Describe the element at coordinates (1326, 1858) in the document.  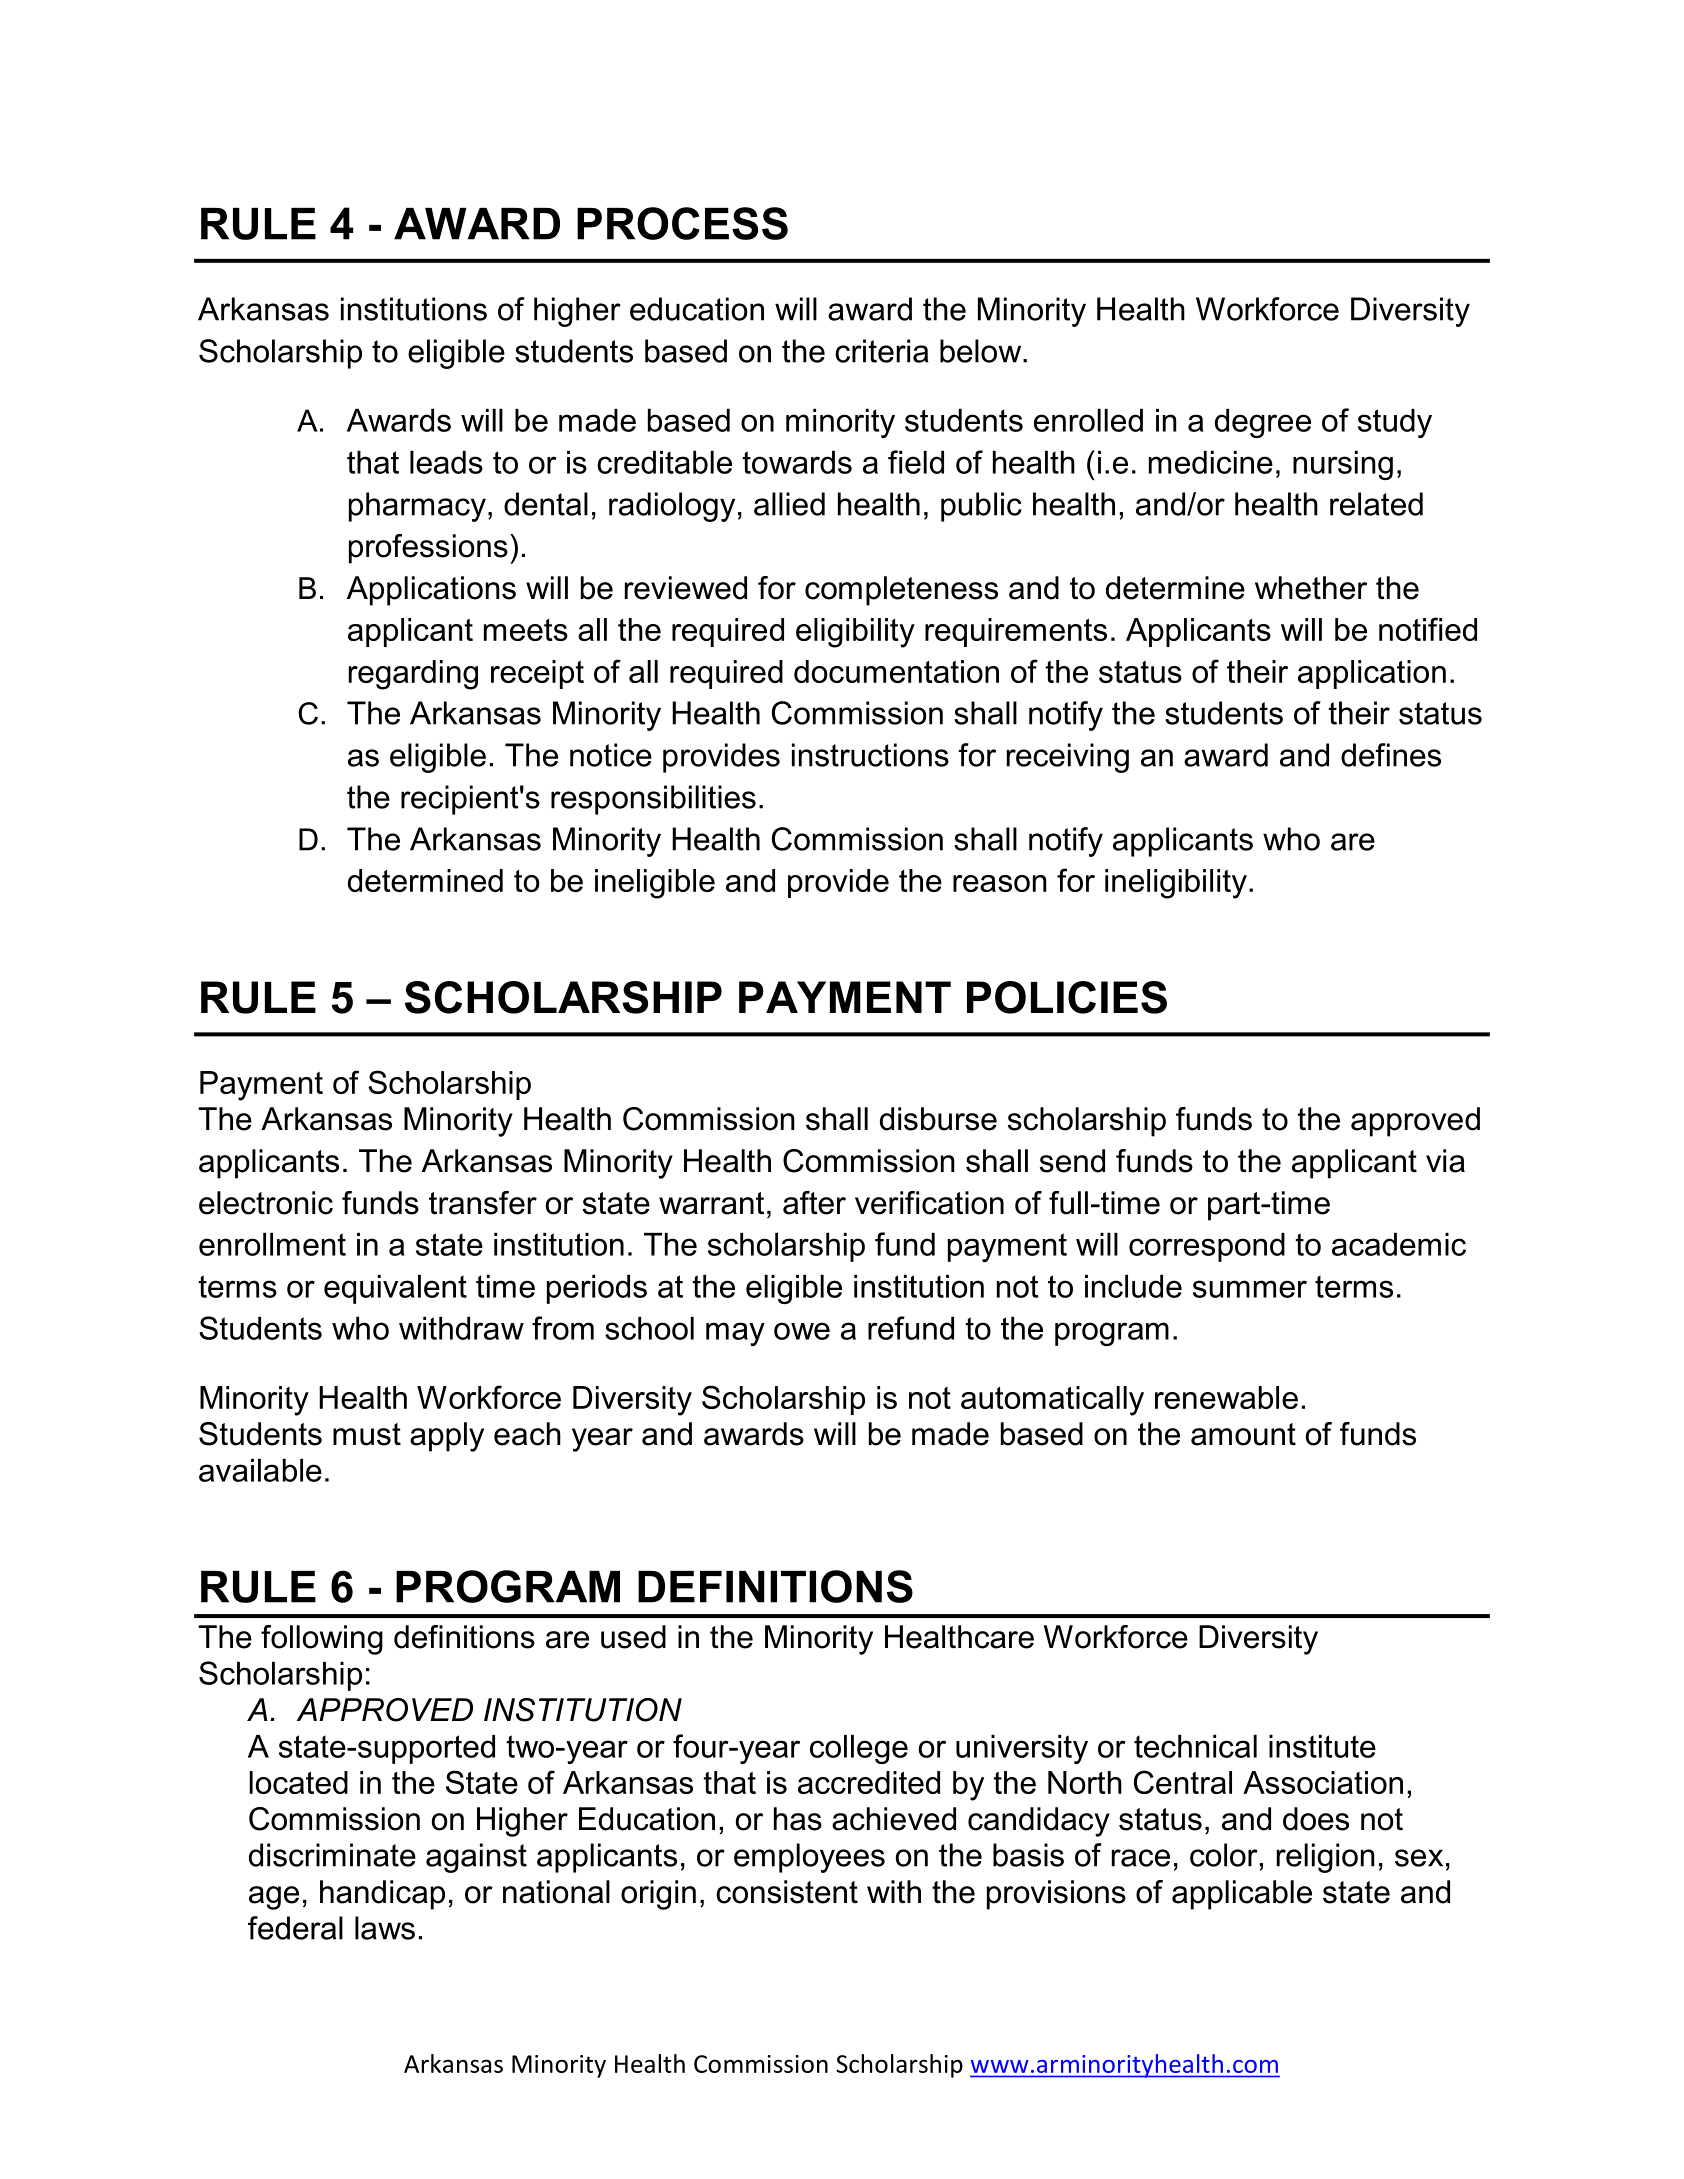
I see `religion` at that location.
